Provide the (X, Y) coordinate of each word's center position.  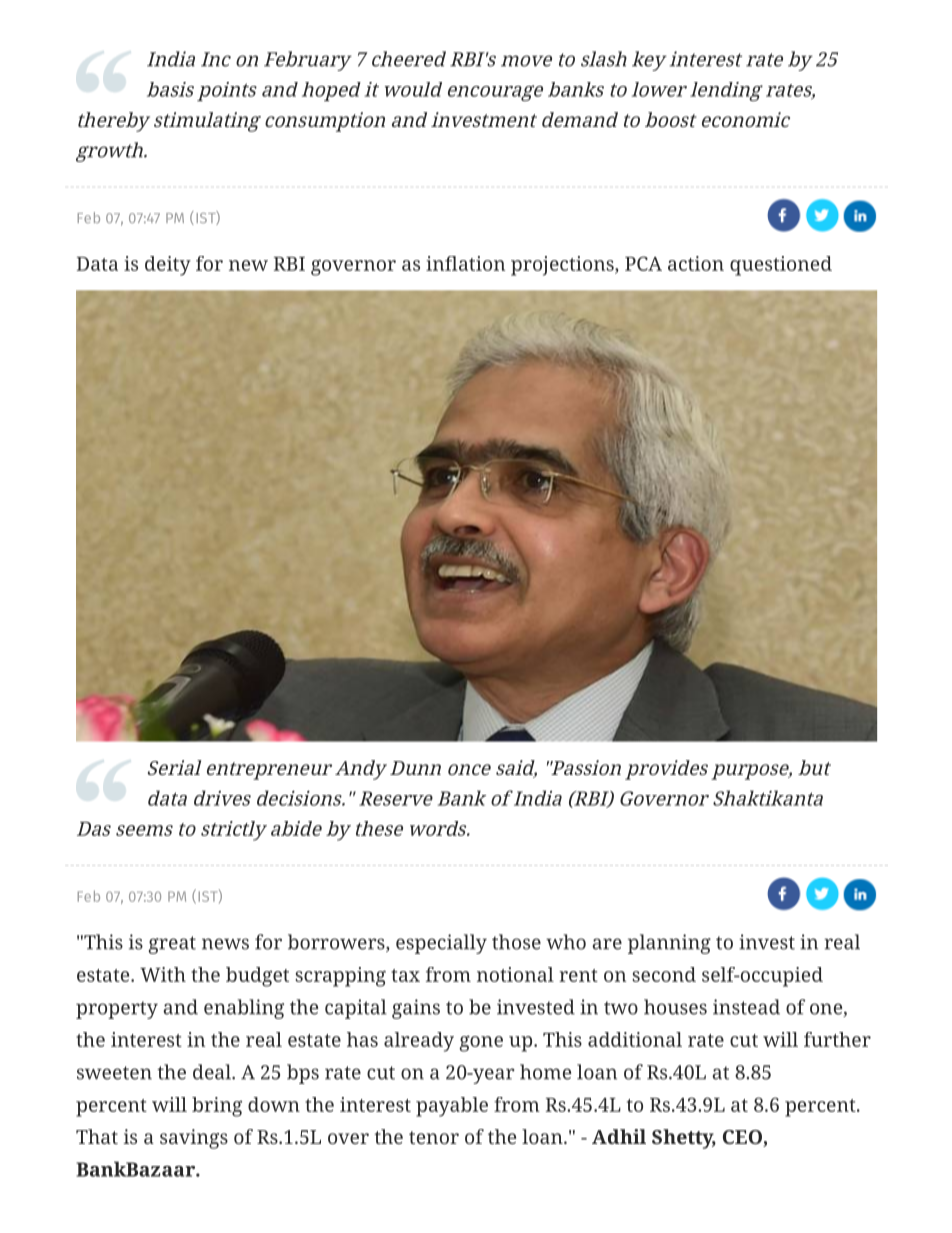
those (516, 942)
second (664, 974)
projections (563, 266)
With (163, 974)
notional (515, 974)
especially (441, 944)
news (225, 944)
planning (669, 944)
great (172, 945)
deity (168, 266)
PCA (643, 263)
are (607, 944)
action (696, 263)
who (566, 942)
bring (217, 1107)
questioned (781, 266)
